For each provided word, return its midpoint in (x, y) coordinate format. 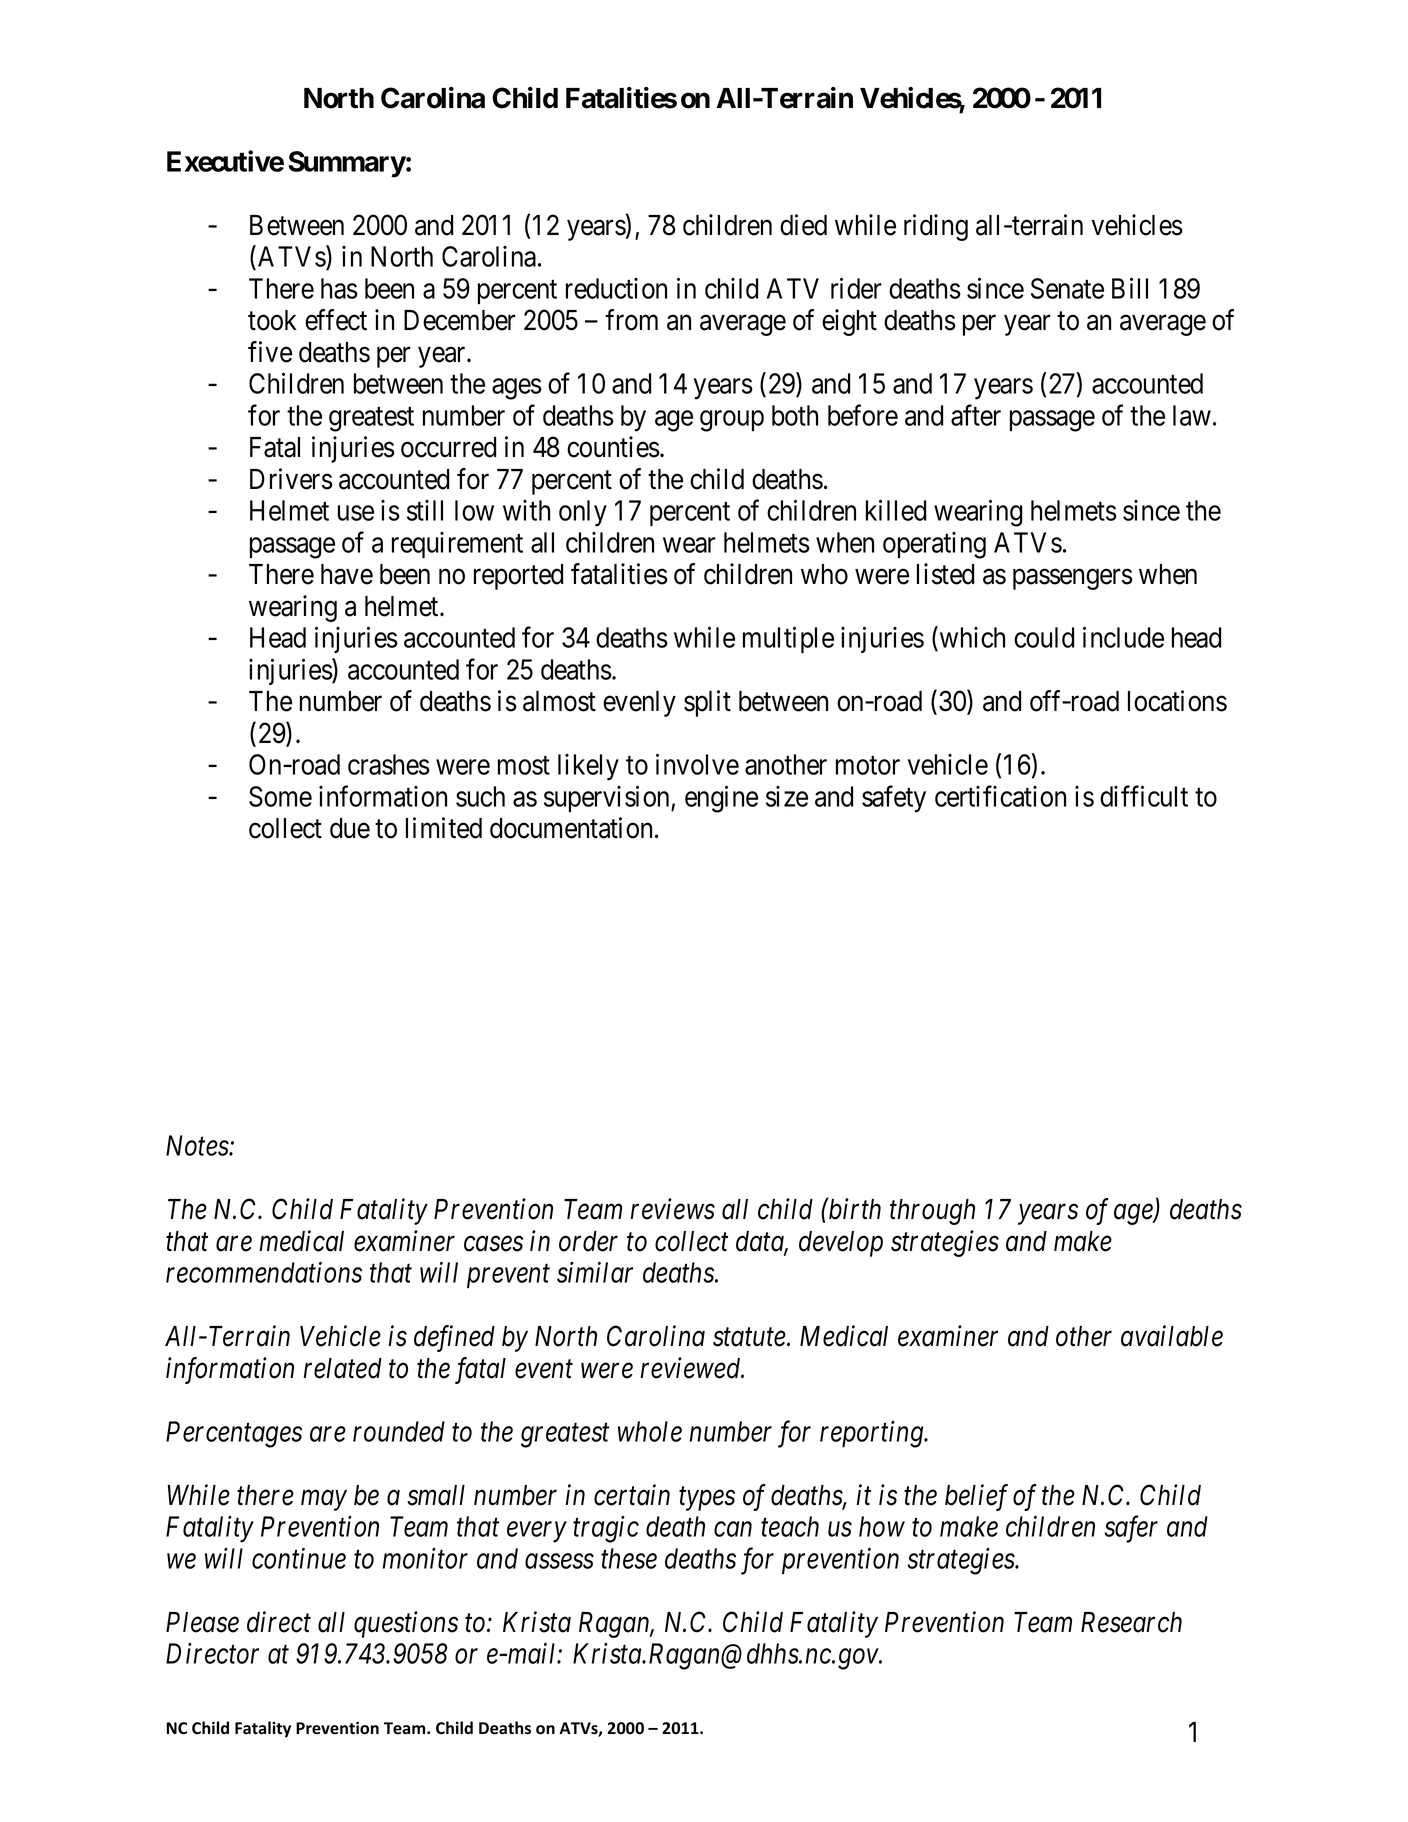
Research (1131, 1622)
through (932, 1212)
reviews (672, 1209)
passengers (1073, 579)
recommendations (264, 1272)
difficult (1144, 796)
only (583, 513)
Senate (1067, 288)
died (803, 225)
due (350, 828)
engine (721, 799)
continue (299, 1558)
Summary (347, 164)
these (629, 1558)
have (347, 574)
